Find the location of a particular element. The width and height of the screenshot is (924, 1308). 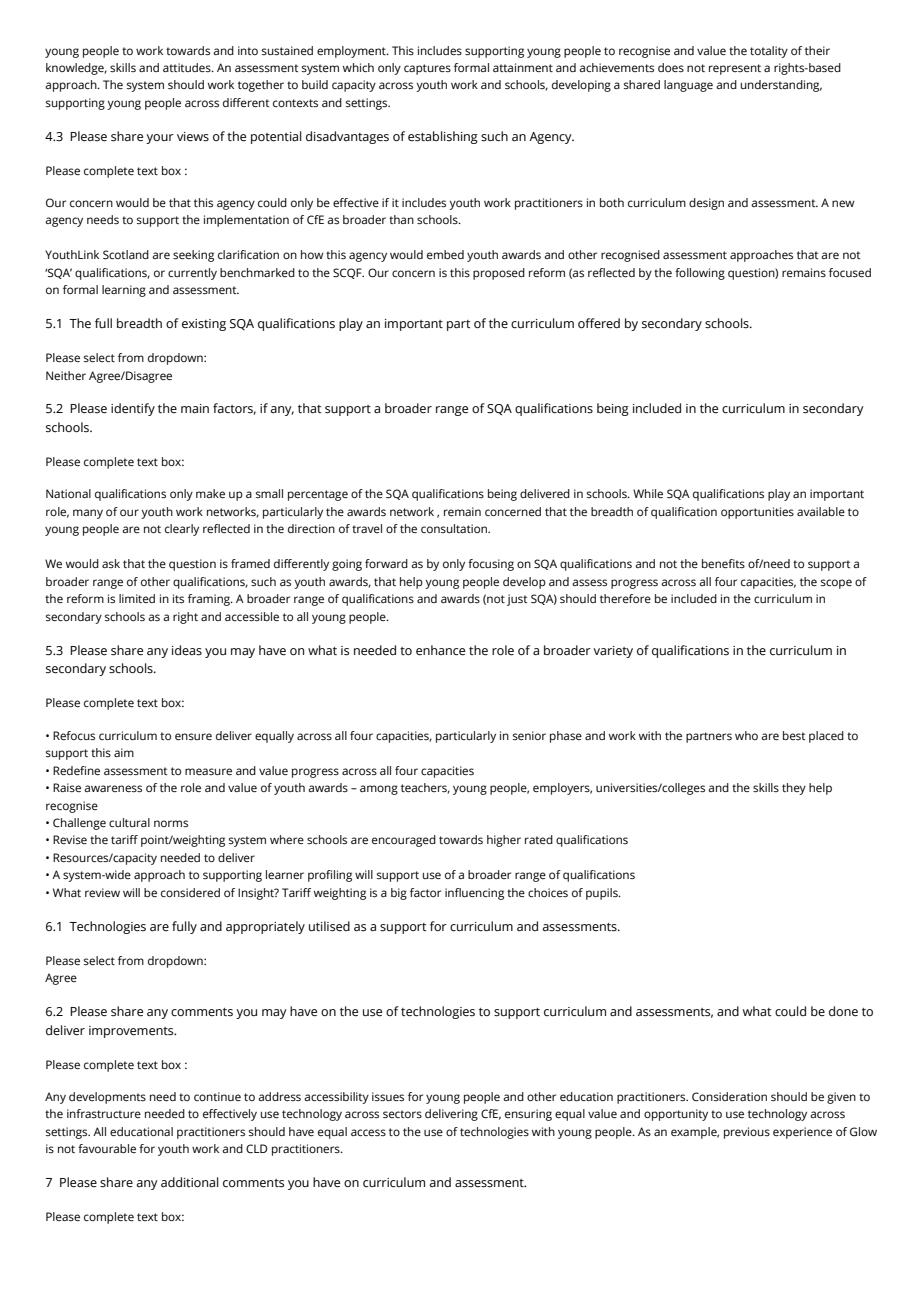

captures is located at coordinates (427, 69).
